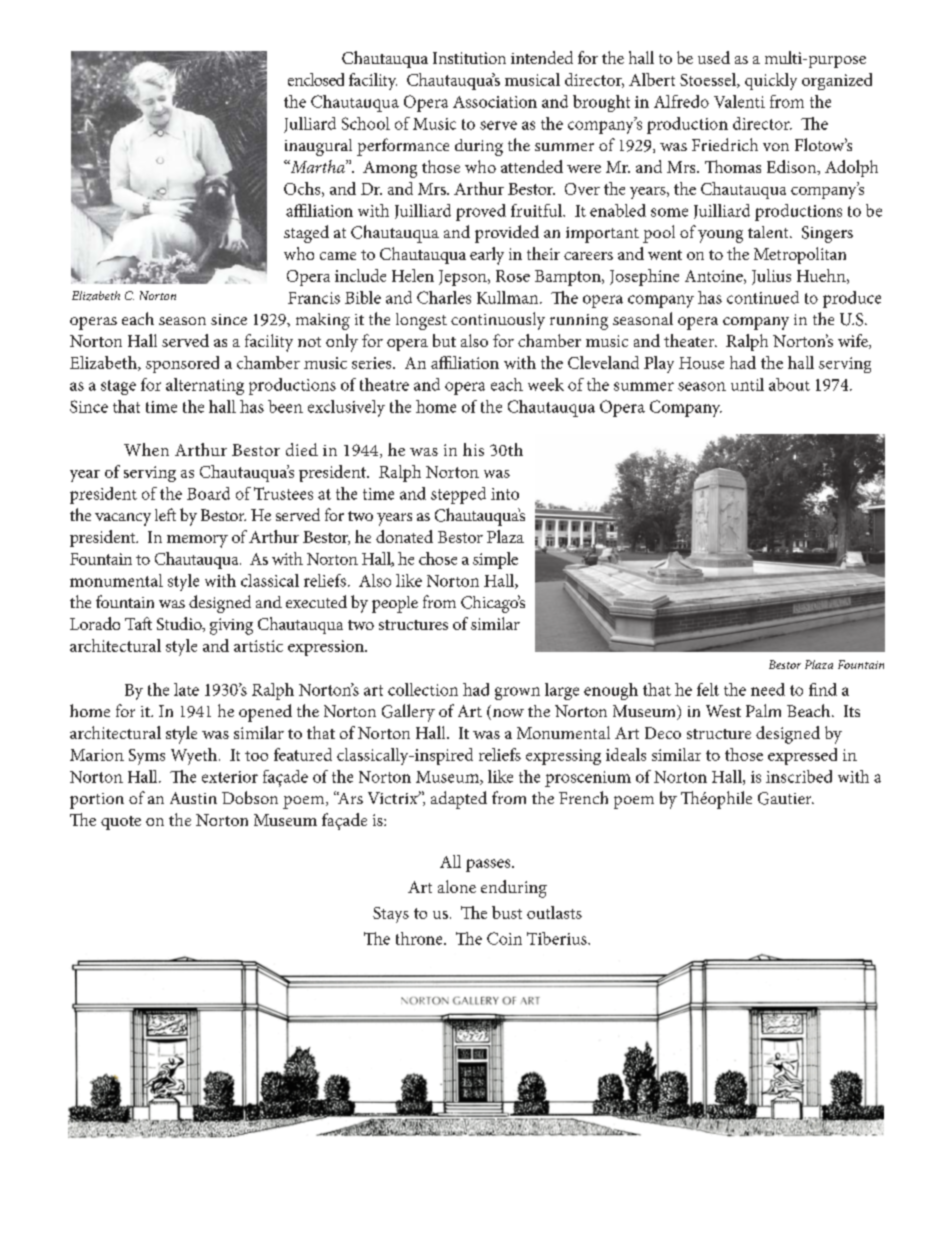 The width and height of the document is (952, 1233). What do you see at coordinates (507, 714) in the document?
I see `now` at bounding box center [507, 714].
